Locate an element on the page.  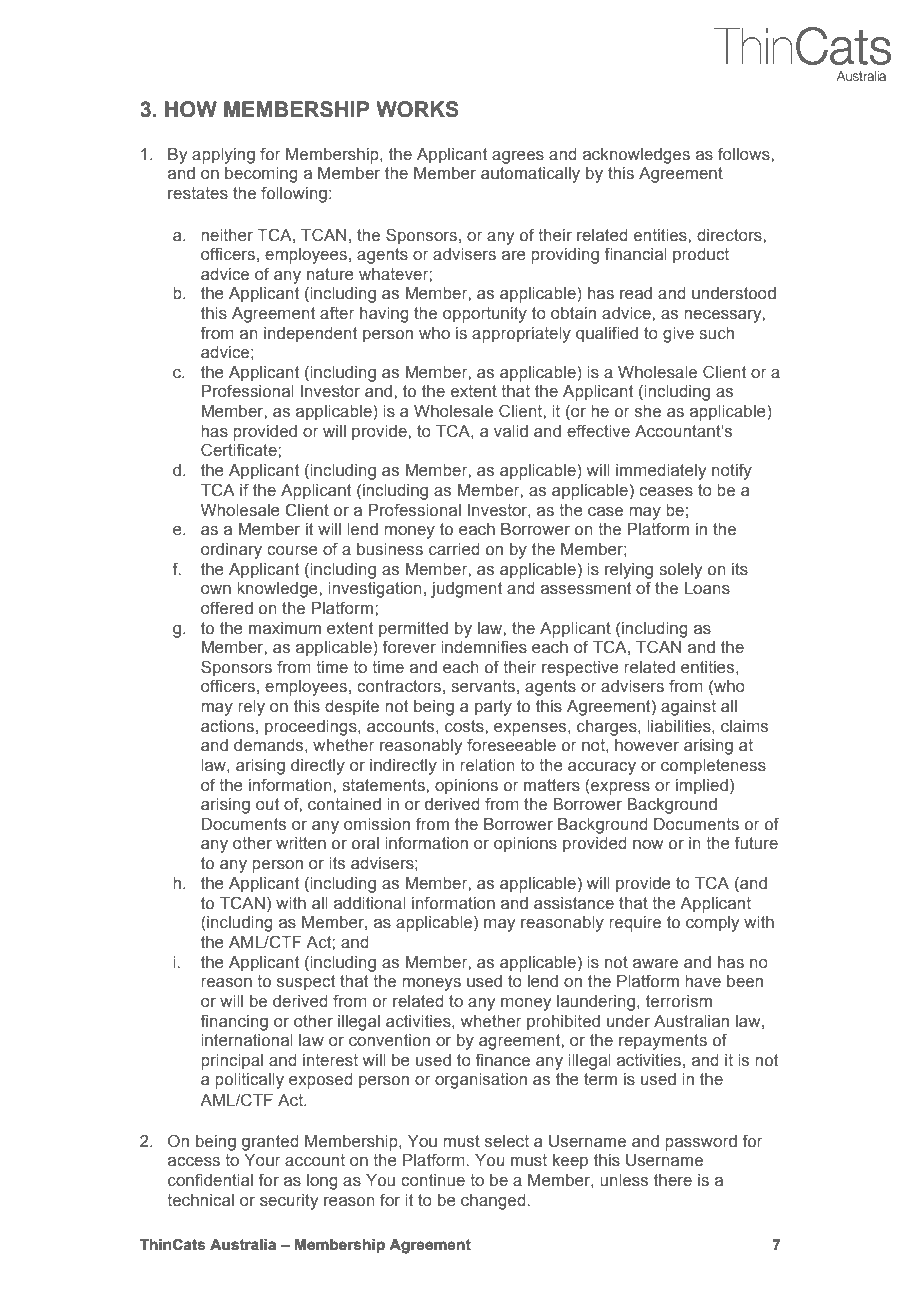
indemnifies is located at coordinates (484, 647).
